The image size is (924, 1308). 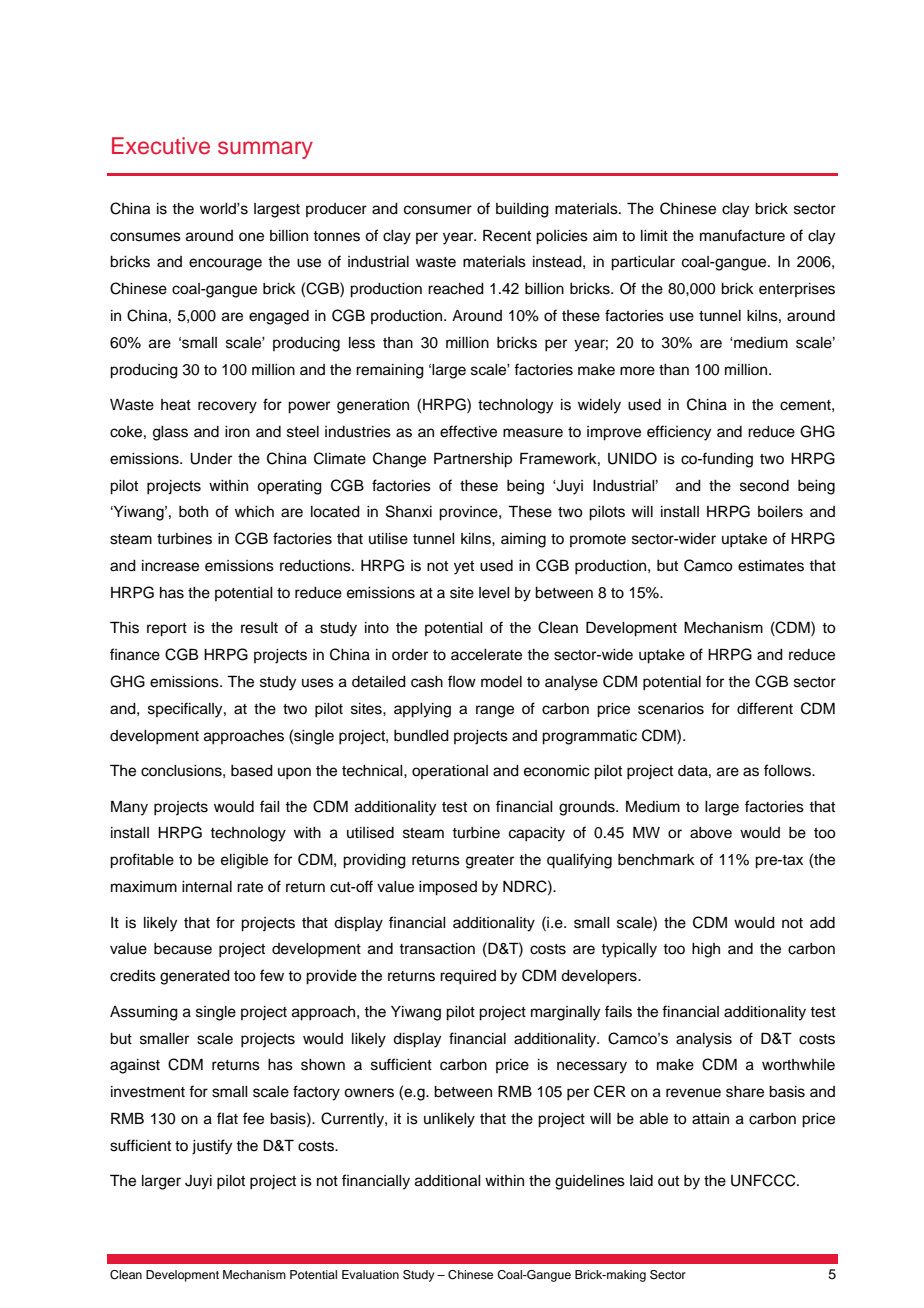 I want to click on justify, so click(x=212, y=1147).
